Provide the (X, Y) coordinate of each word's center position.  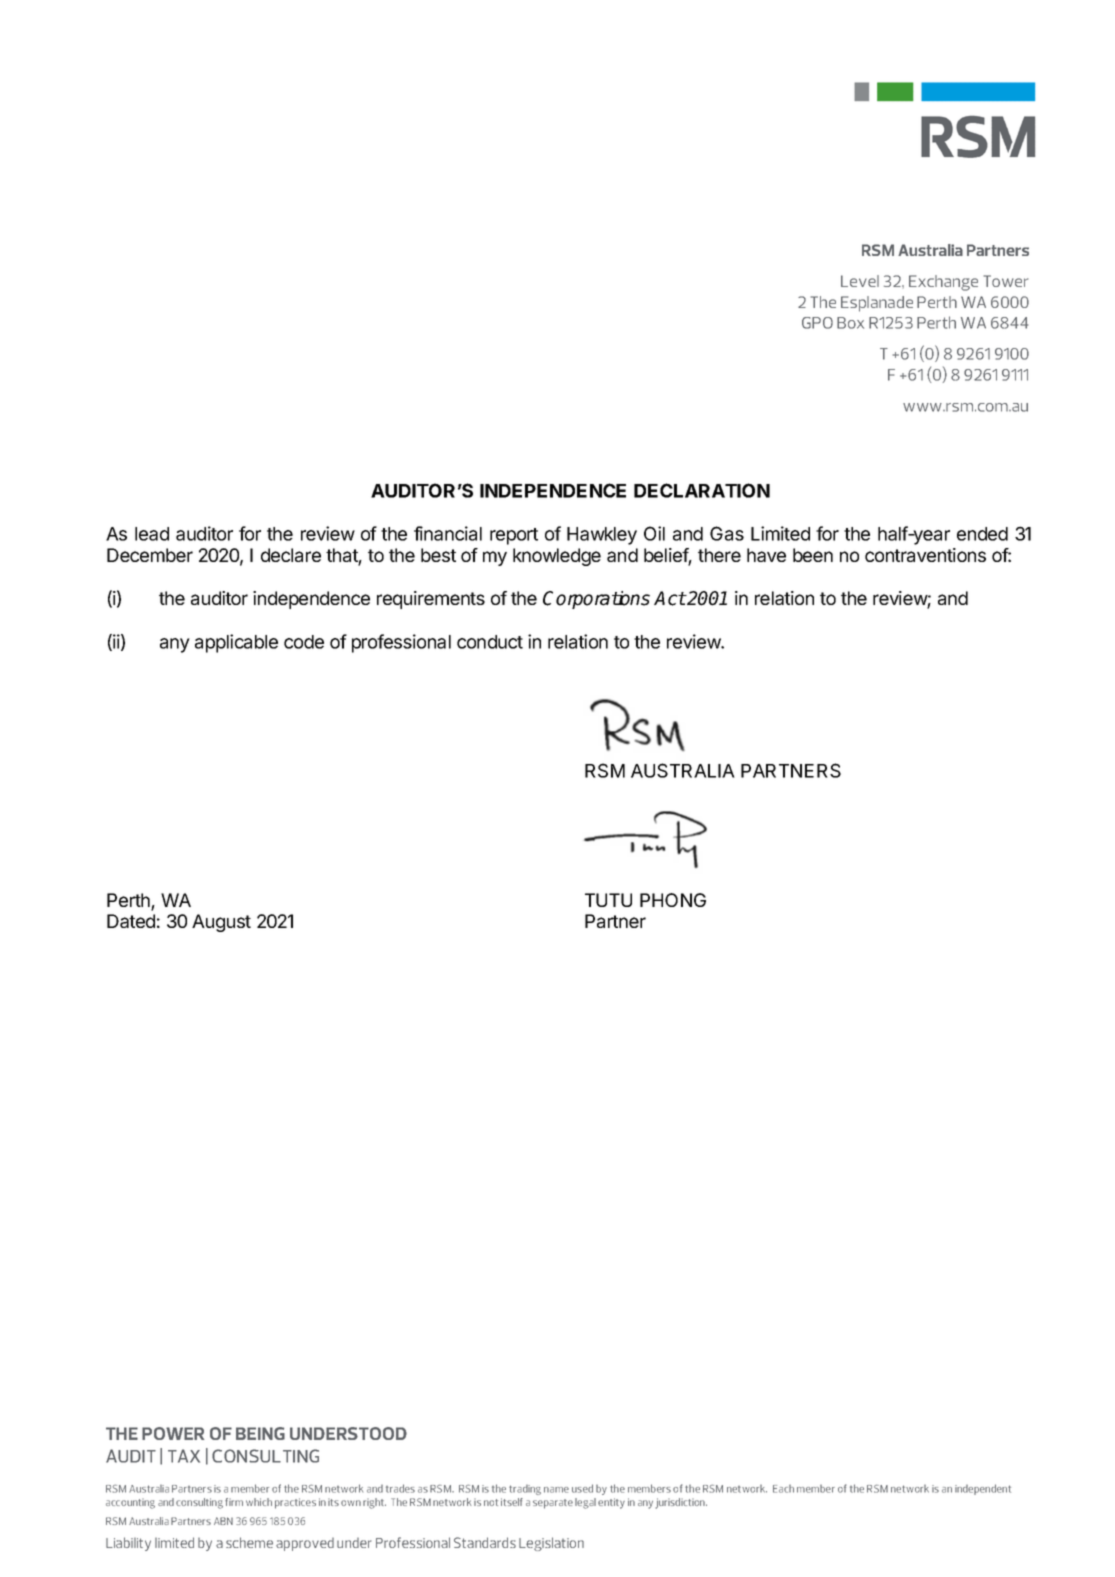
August (221, 923)
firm (234, 1502)
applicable (236, 643)
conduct (490, 642)
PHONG (673, 900)
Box (850, 323)
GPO (817, 323)
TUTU (608, 900)
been (813, 555)
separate (553, 1504)
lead (152, 534)
